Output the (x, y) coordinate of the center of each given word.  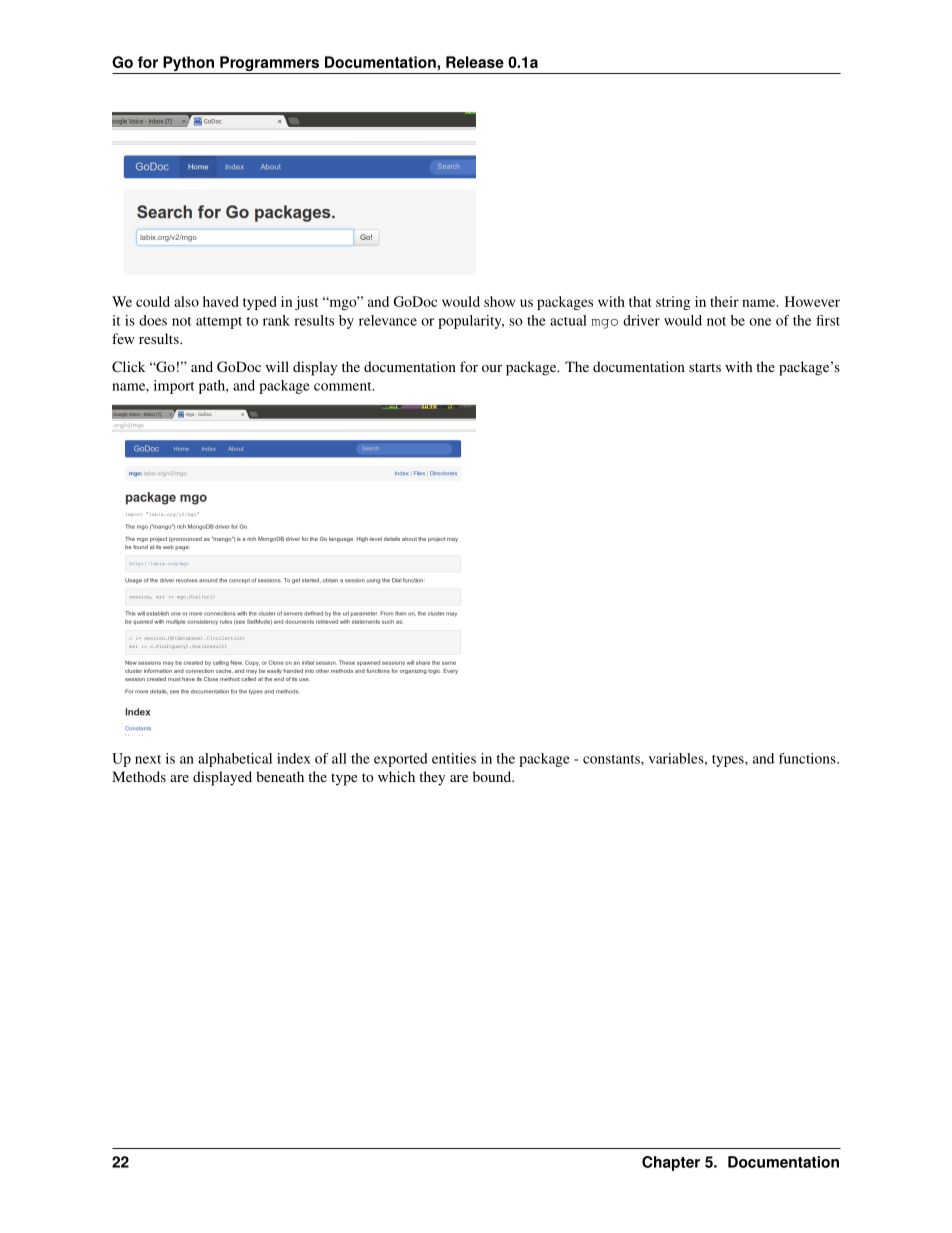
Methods (139, 776)
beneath (280, 776)
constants (612, 759)
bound (493, 776)
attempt (219, 323)
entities (454, 758)
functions (808, 758)
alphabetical (235, 760)
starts (705, 367)
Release (475, 62)
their (724, 301)
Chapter (671, 1163)
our (492, 368)
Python (188, 65)
